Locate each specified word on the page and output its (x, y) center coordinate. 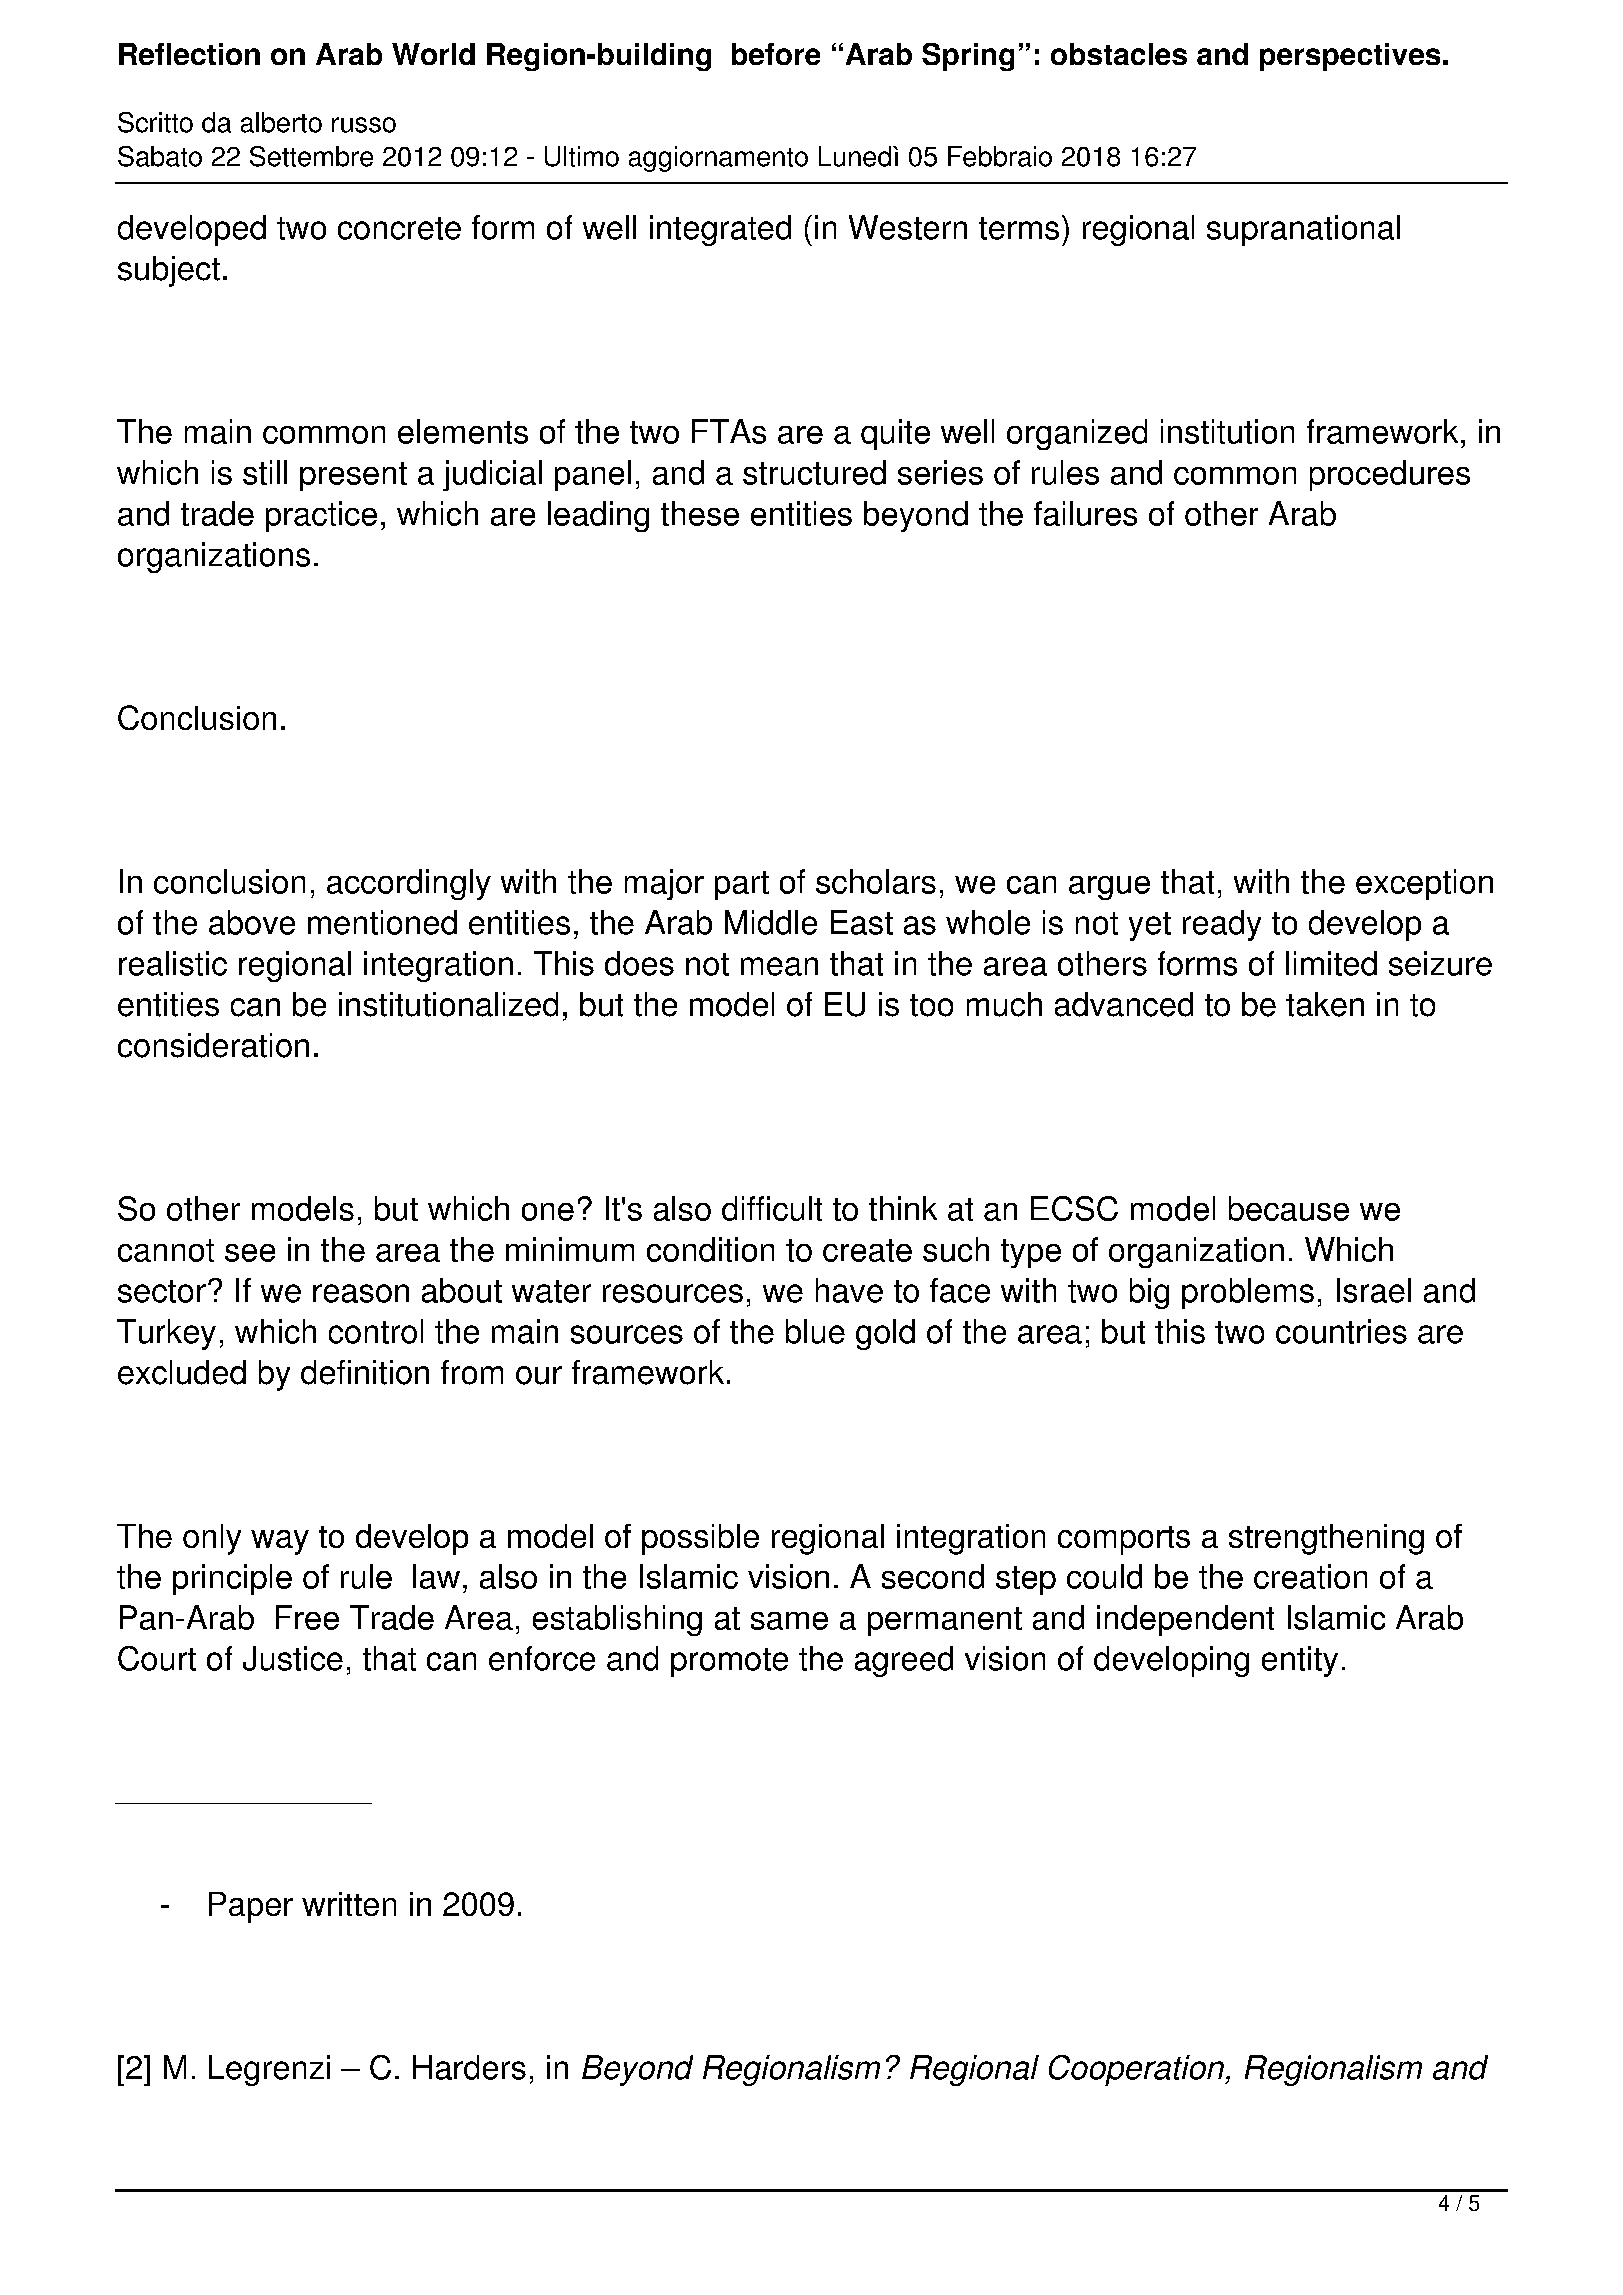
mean (779, 966)
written (349, 1904)
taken (1325, 1004)
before (776, 54)
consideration (213, 1045)
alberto (281, 122)
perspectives (1350, 57)
